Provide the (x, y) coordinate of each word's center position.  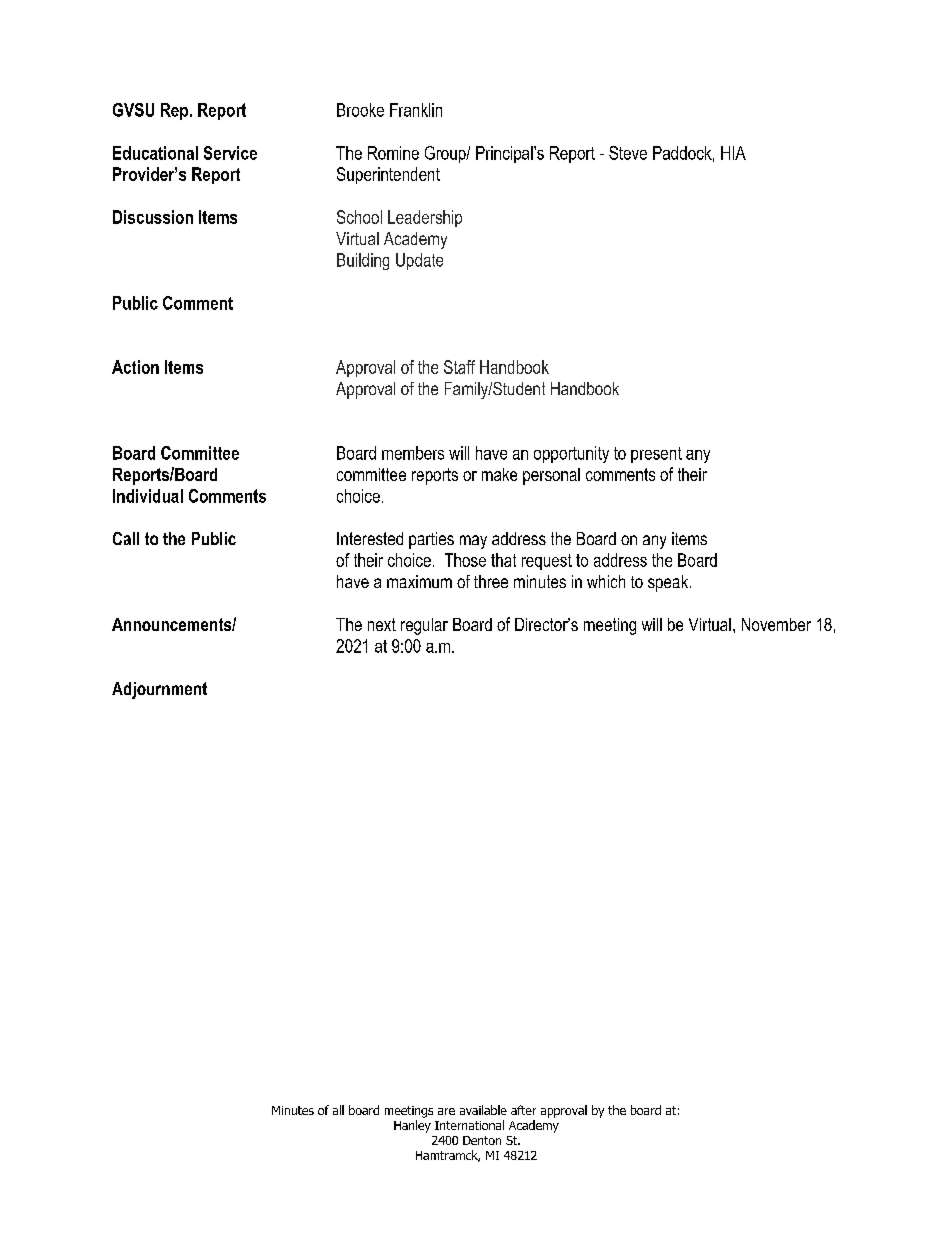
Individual (148, 496)
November (776, 624)
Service (230, 153)
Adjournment (159, 690)
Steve (628, 153)
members (413, 453)
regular (424, 626)
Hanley (412, 1126)
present (656, 455)
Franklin (416, 110)
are (446, 1111)
